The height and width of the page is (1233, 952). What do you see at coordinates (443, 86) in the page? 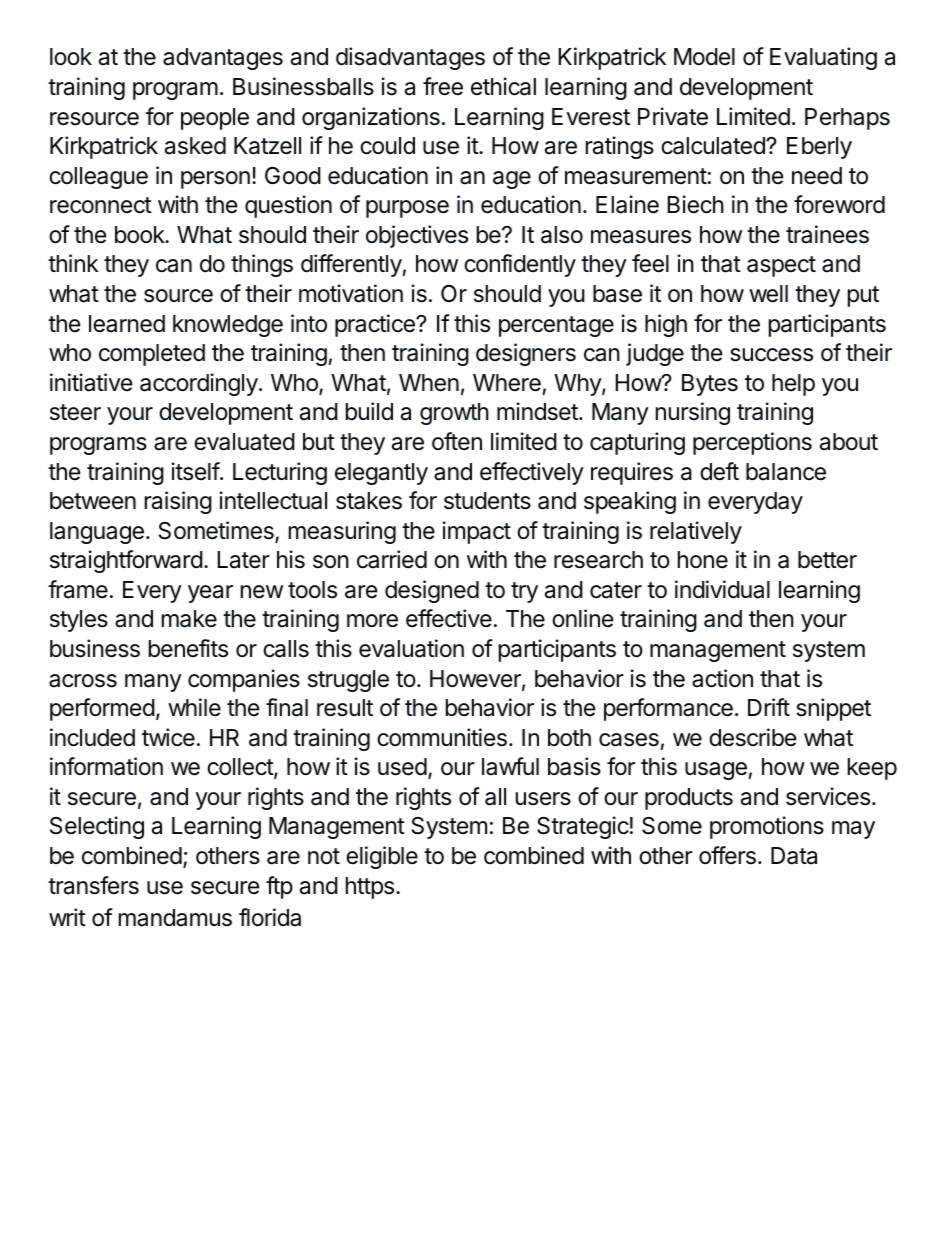
I see `free` at bounding box center [443, 86].
